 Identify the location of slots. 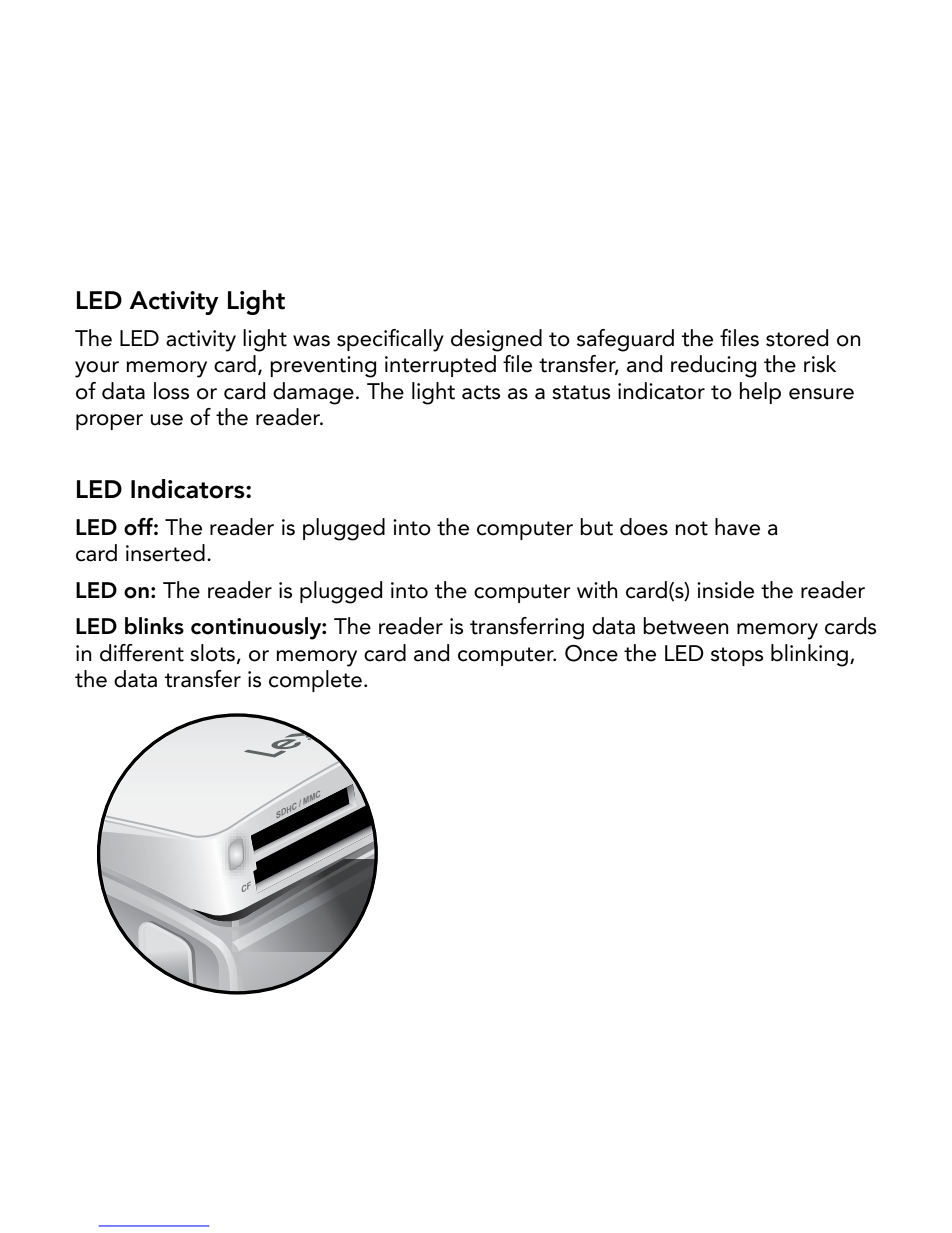
(212, 653).
